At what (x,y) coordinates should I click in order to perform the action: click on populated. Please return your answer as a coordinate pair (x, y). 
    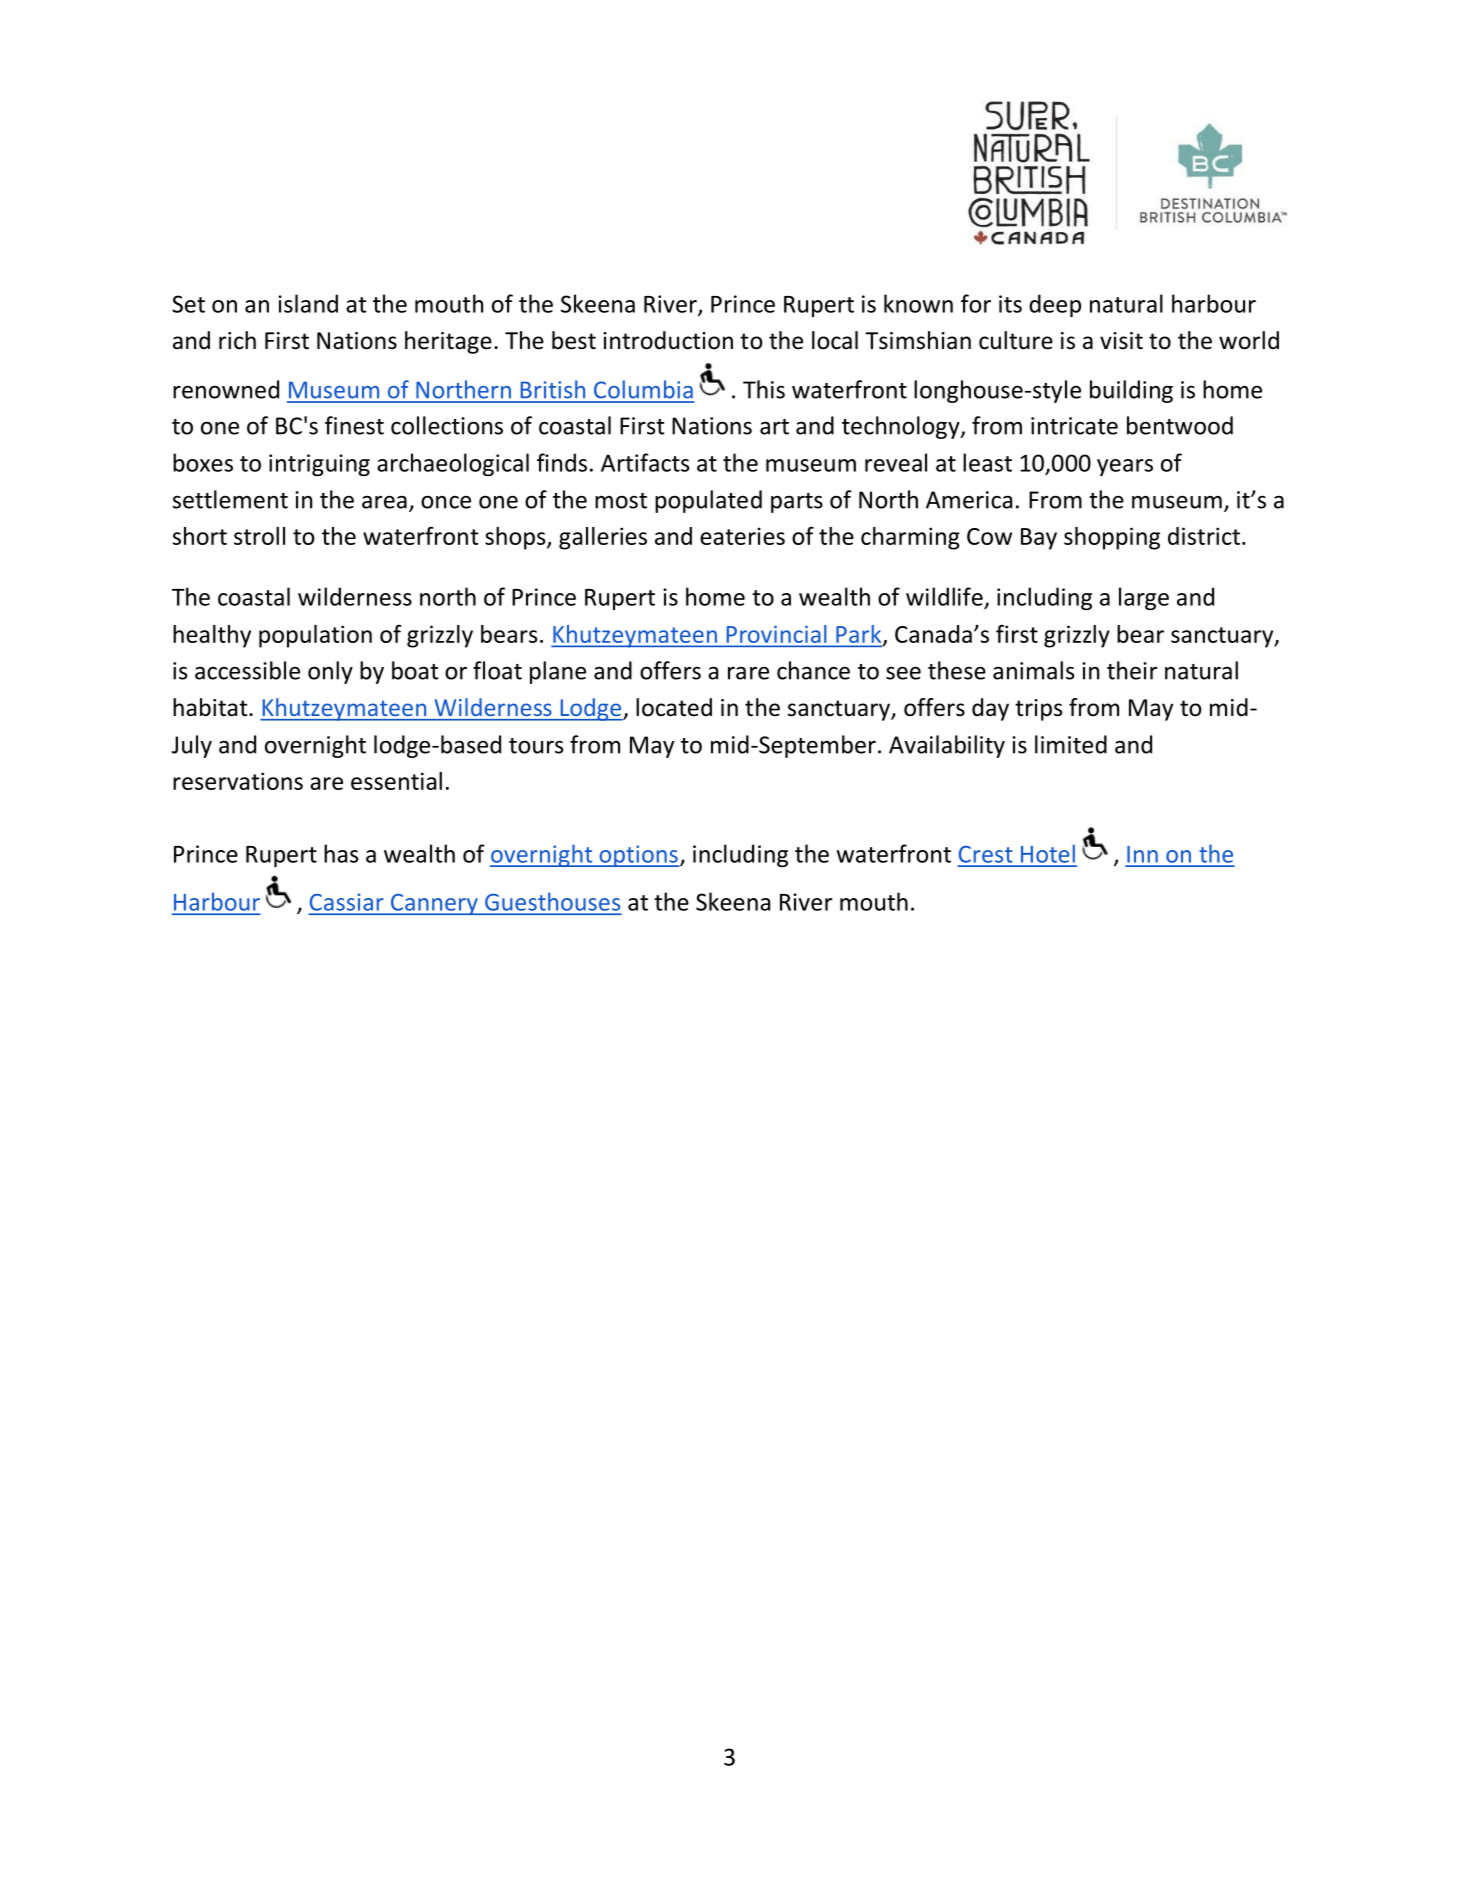
    Looking at the image, I should click on (708, 501).
